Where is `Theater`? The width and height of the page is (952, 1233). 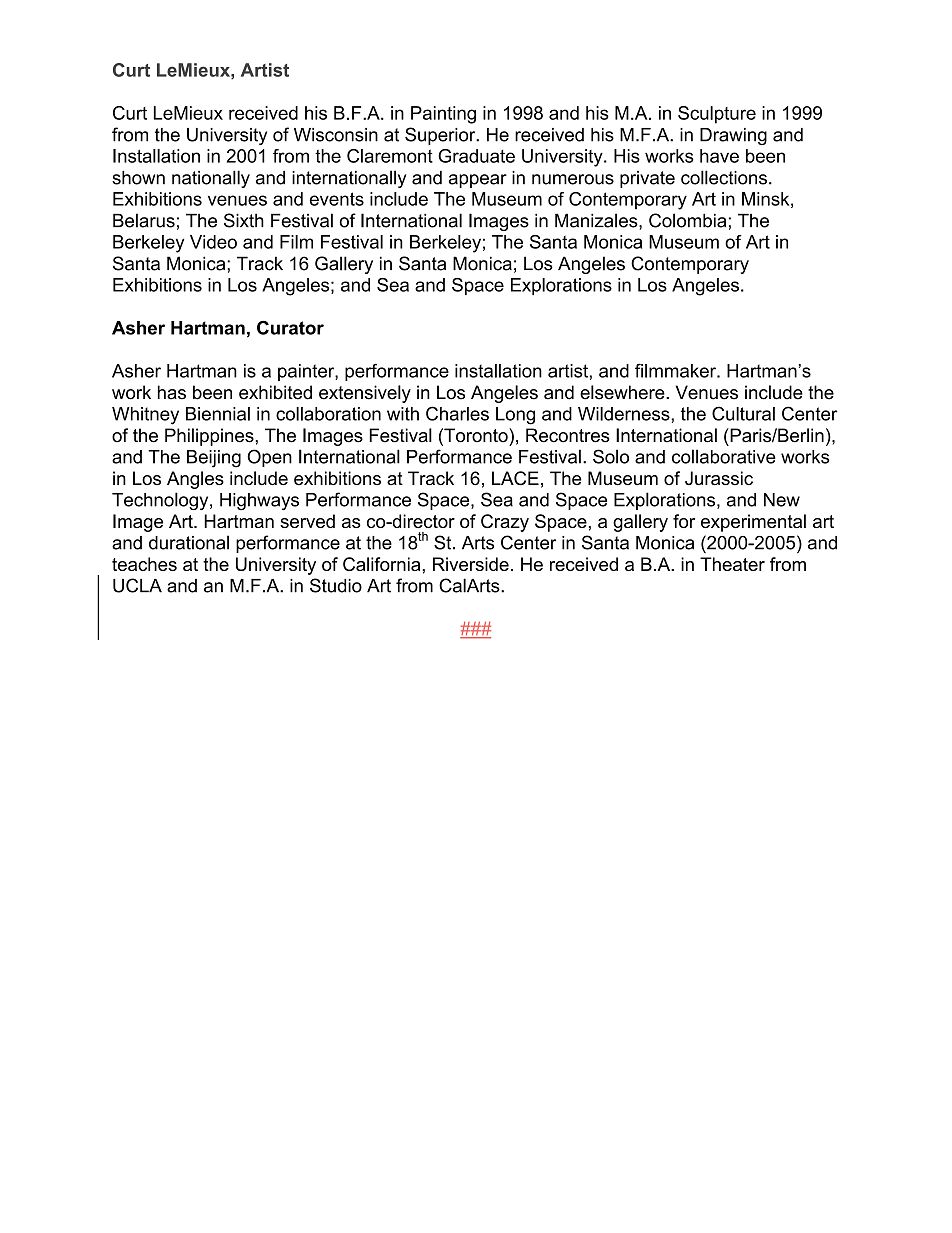 Theater is located at coordinates (732, 564).
